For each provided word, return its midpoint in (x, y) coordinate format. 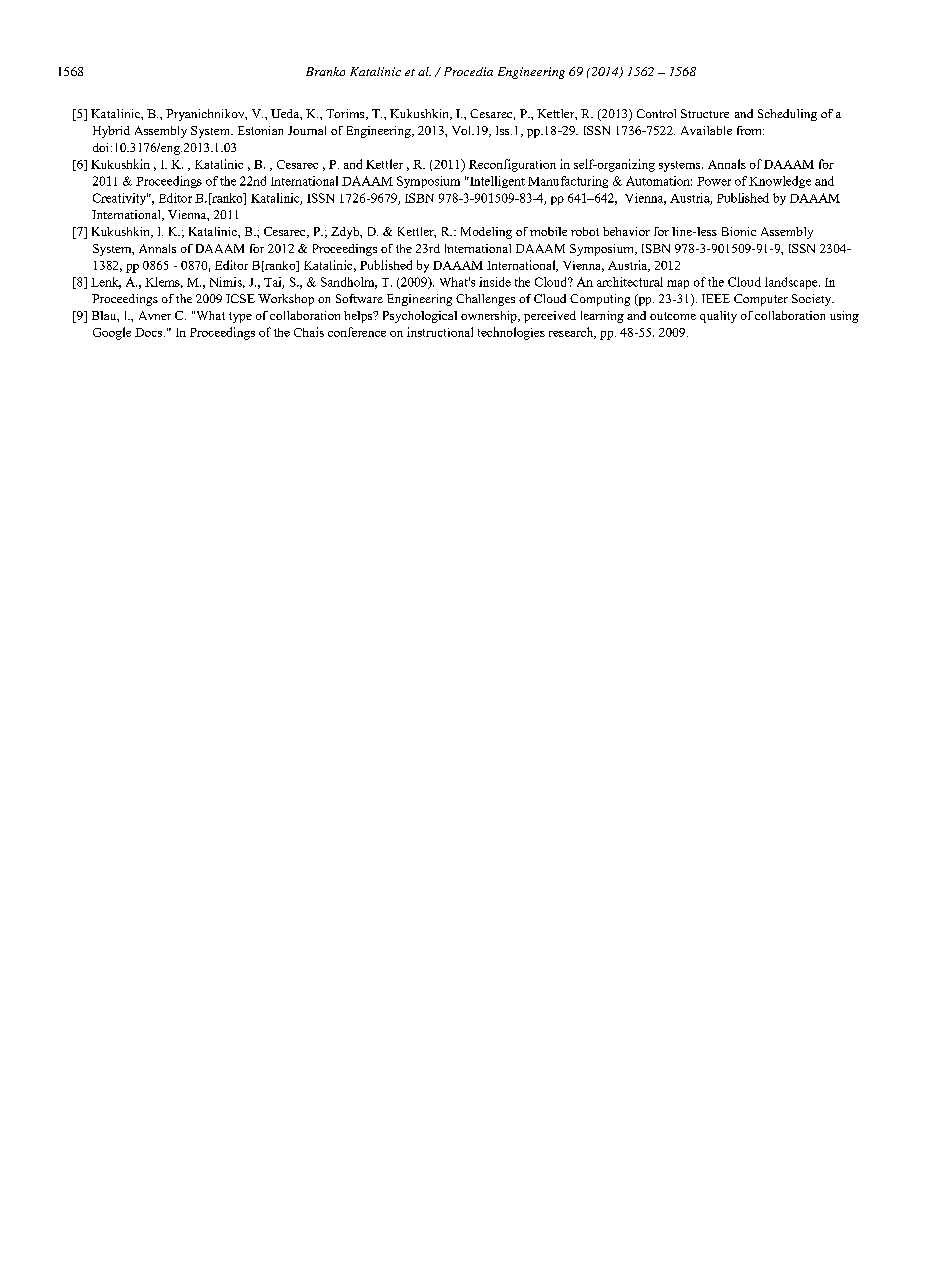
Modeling (486, 233)
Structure (705, 113)
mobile (548, 231)
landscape (792, 283)
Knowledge (780, 182)
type (240, 317)
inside (495, 282)
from (750, 130)
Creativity (120, 199)
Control (656, 113)
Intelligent (496, 182)
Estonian (260, 130)
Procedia (468, 71)
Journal (307, 130)
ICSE (240, 298)
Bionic (739, 231)
